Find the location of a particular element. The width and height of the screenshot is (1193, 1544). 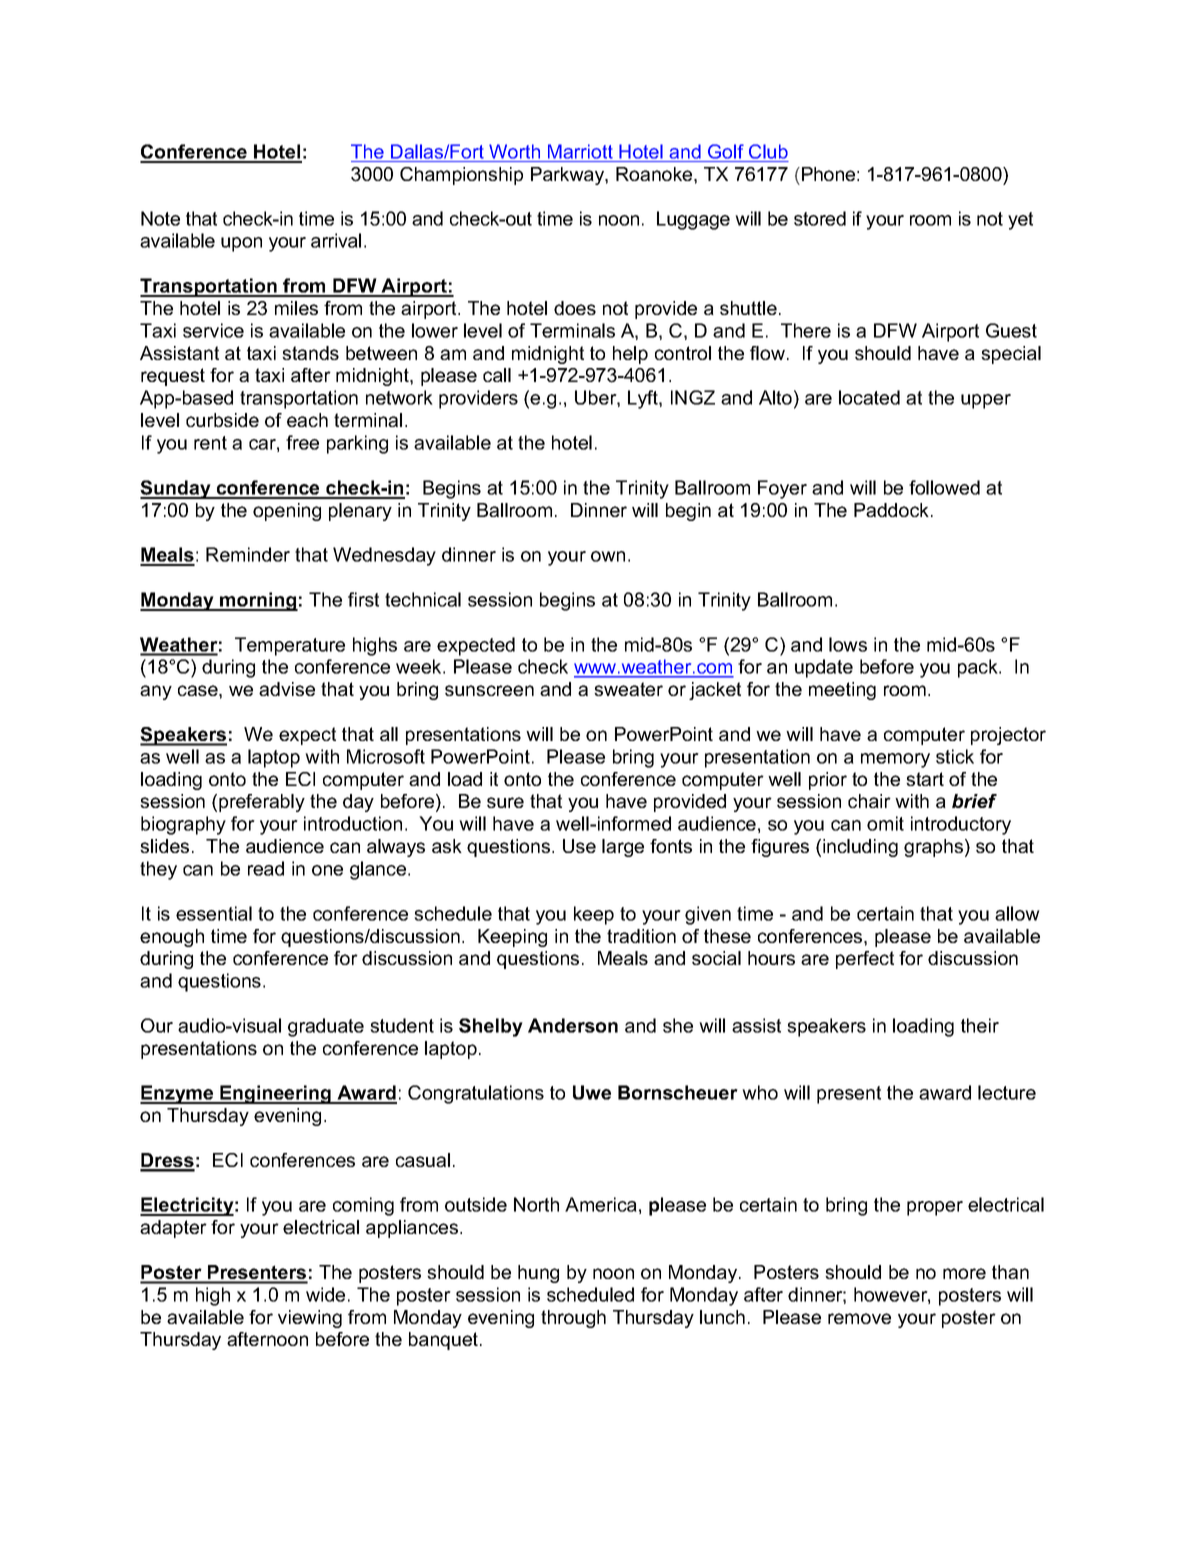

Paddock is located at coordinates (891, 510).
